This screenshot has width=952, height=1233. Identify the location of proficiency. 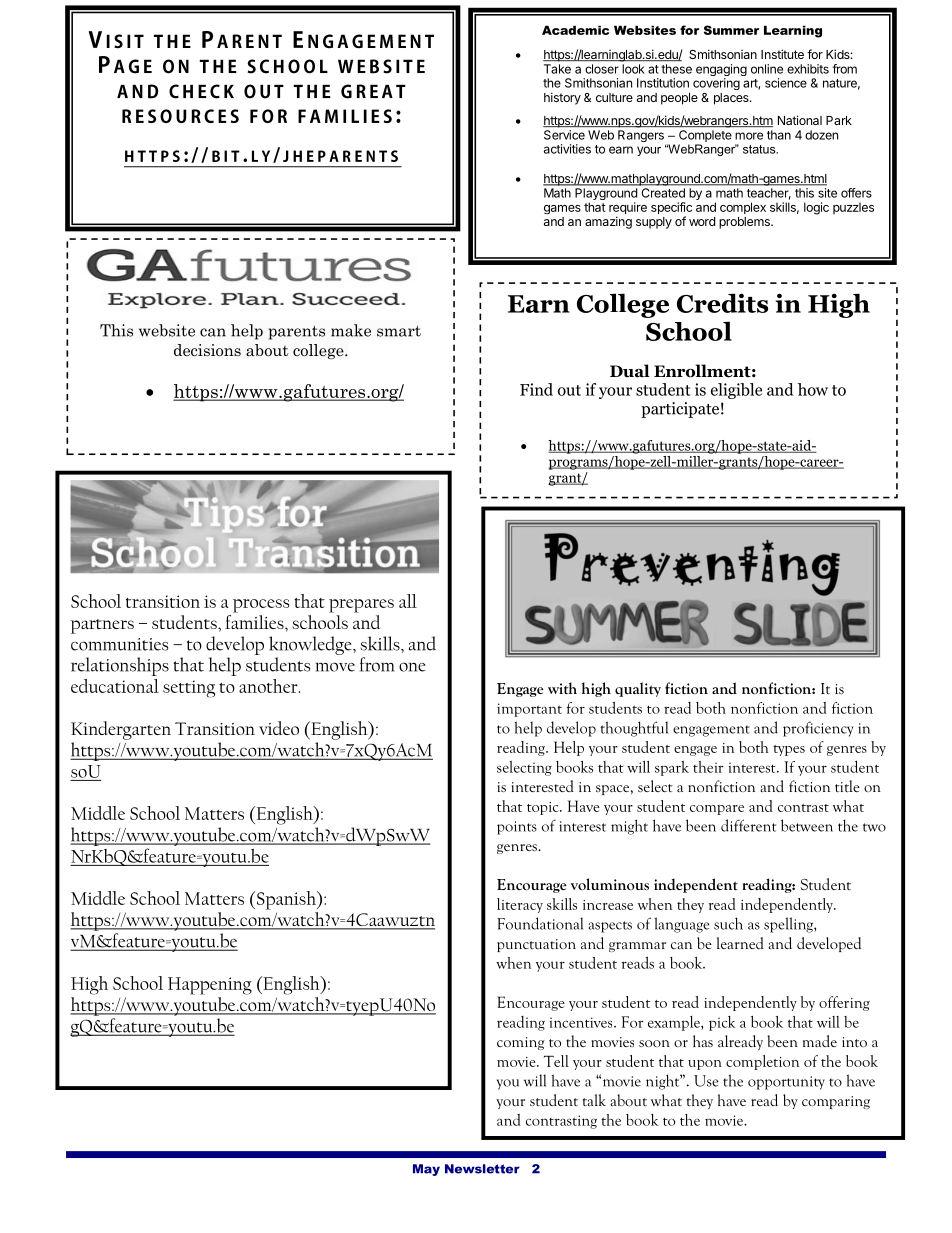
(818, 729).
